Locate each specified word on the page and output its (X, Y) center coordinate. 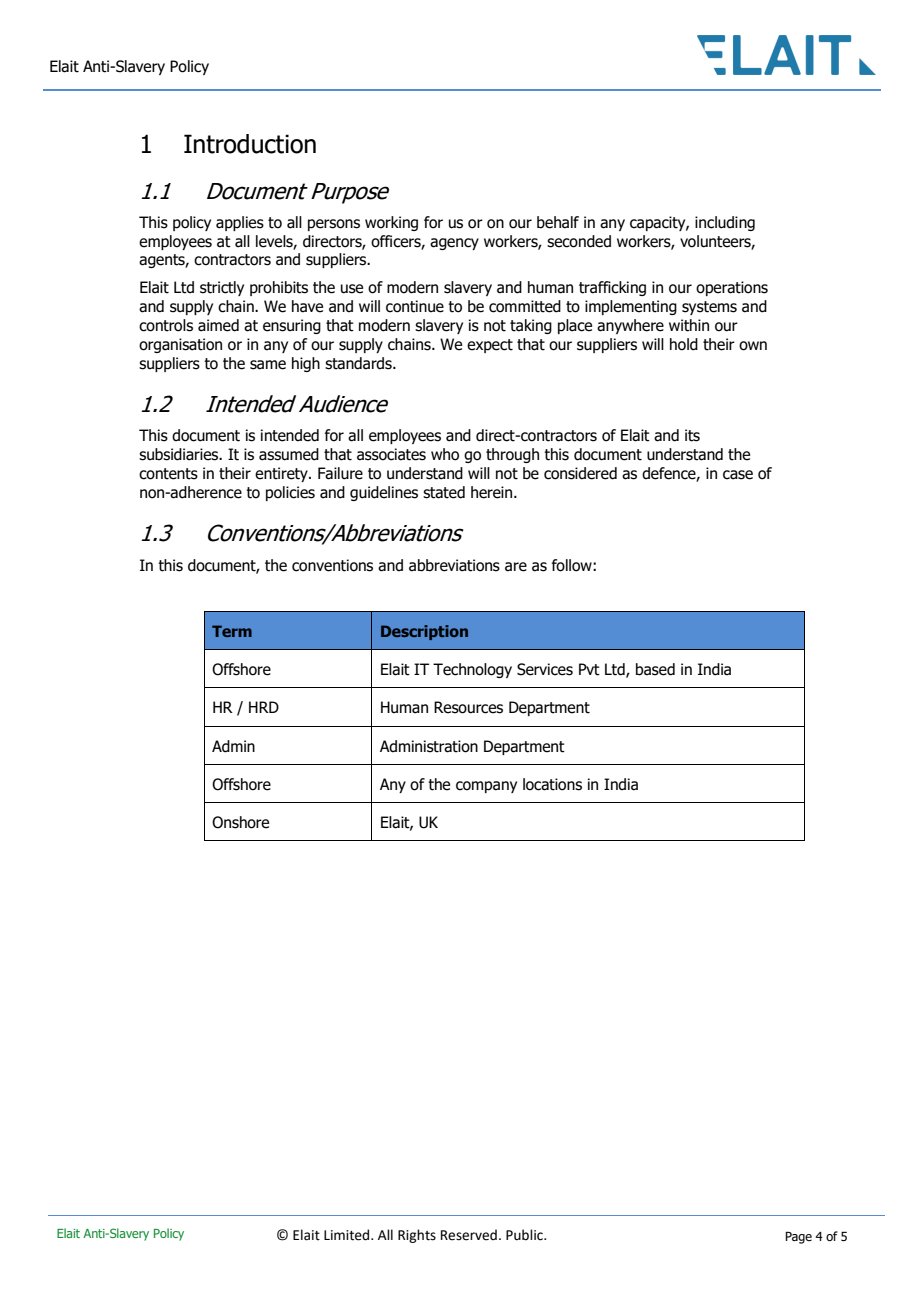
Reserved (469, 1235)
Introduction (250, 144)
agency (454, 244)
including (725, 223)
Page (798, 1237)
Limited (348, 1235)
